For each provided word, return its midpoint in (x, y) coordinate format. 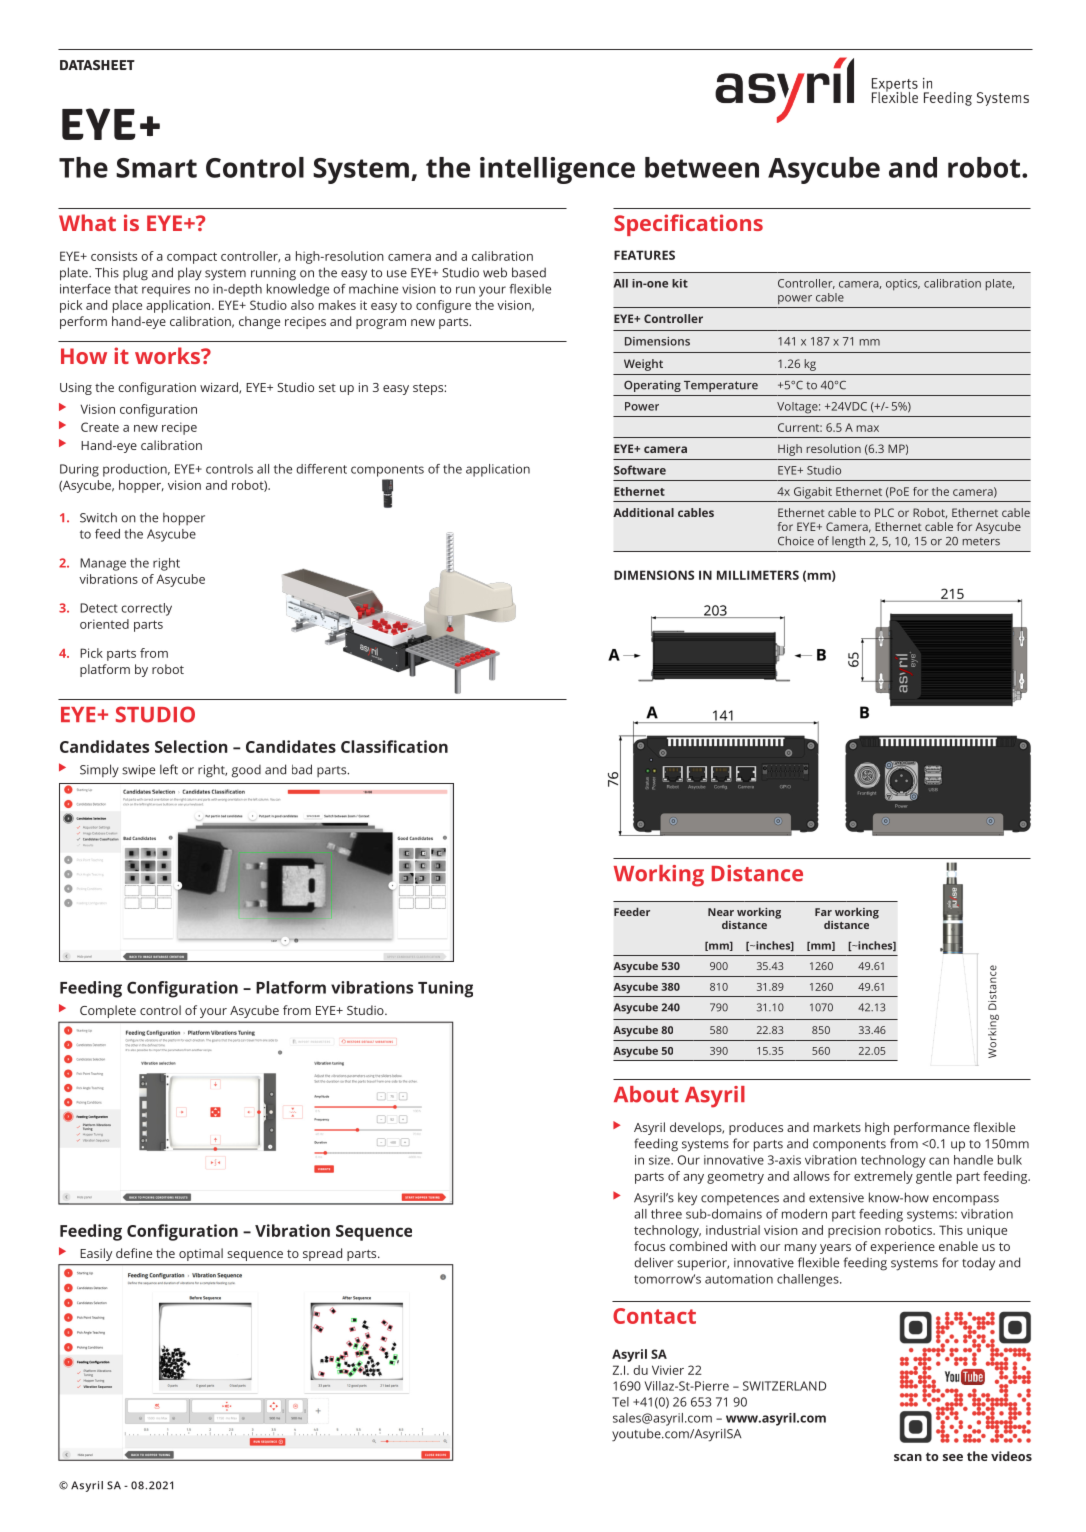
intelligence (557, 170)
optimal (201, 1254)
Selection (191, 746)
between (702, 167)
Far (823, 912)
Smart (156, 168)
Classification (394, 746)
